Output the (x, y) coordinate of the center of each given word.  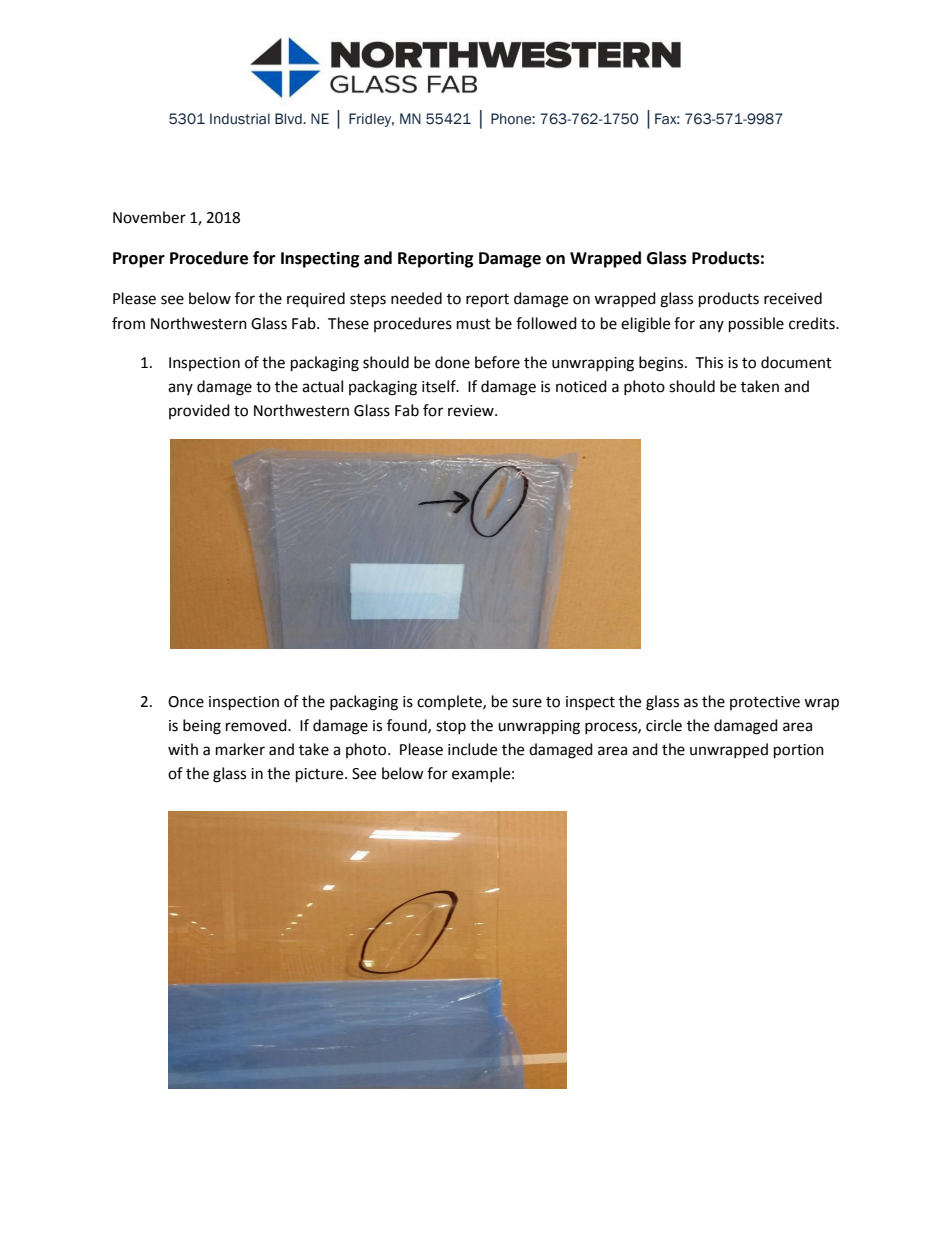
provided (199, 411)
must (474, 324)
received (793, 298)
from (128, 323)
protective (765, 703)
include (472, 749)
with (183, 749)
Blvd (289, 118)
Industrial (240, 119)
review (472, 411)
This (709, 362)
